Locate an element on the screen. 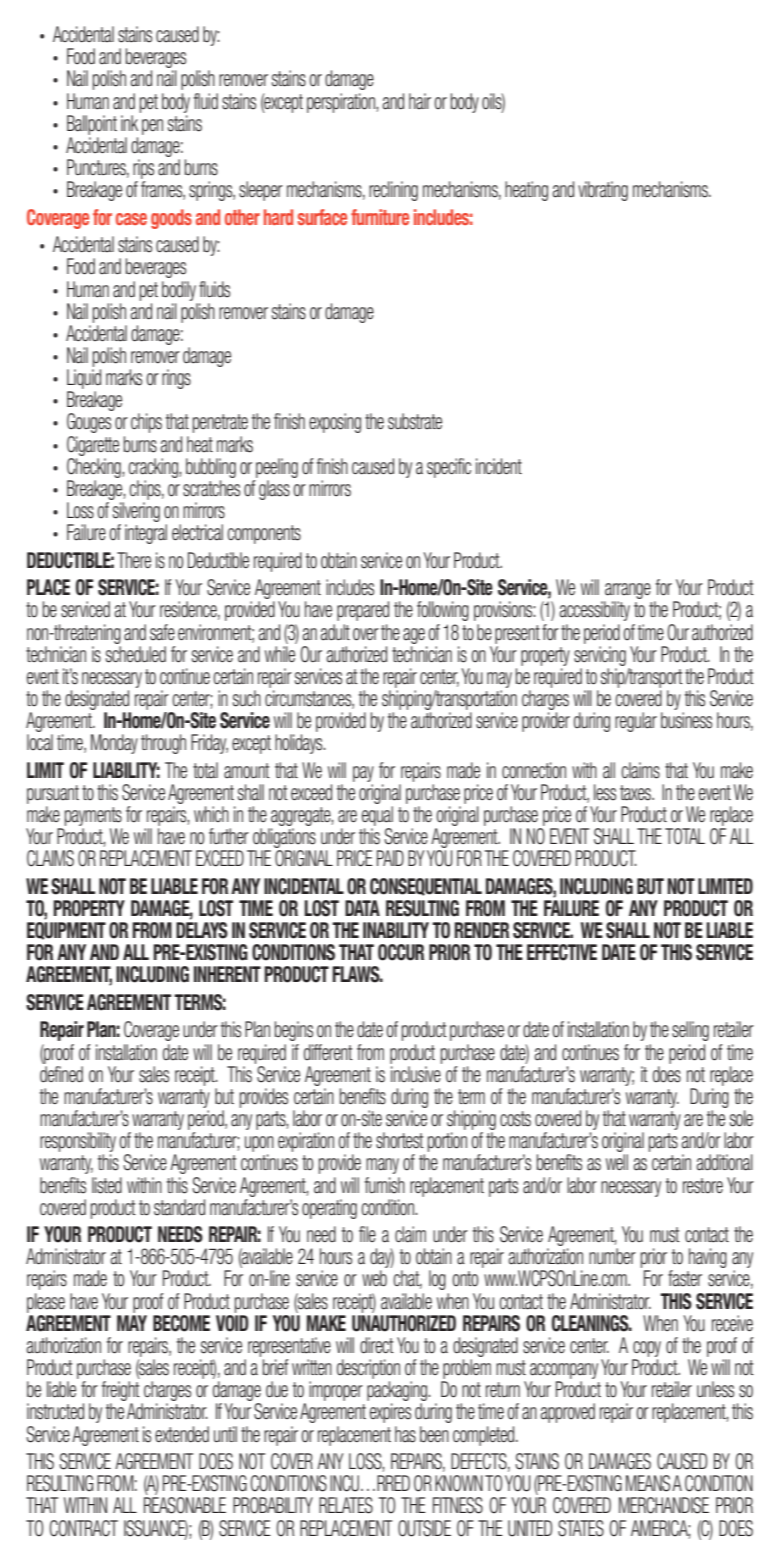 This screenshot has height=1568, width=780. RELATES is located at coordinates (346, 1505).
